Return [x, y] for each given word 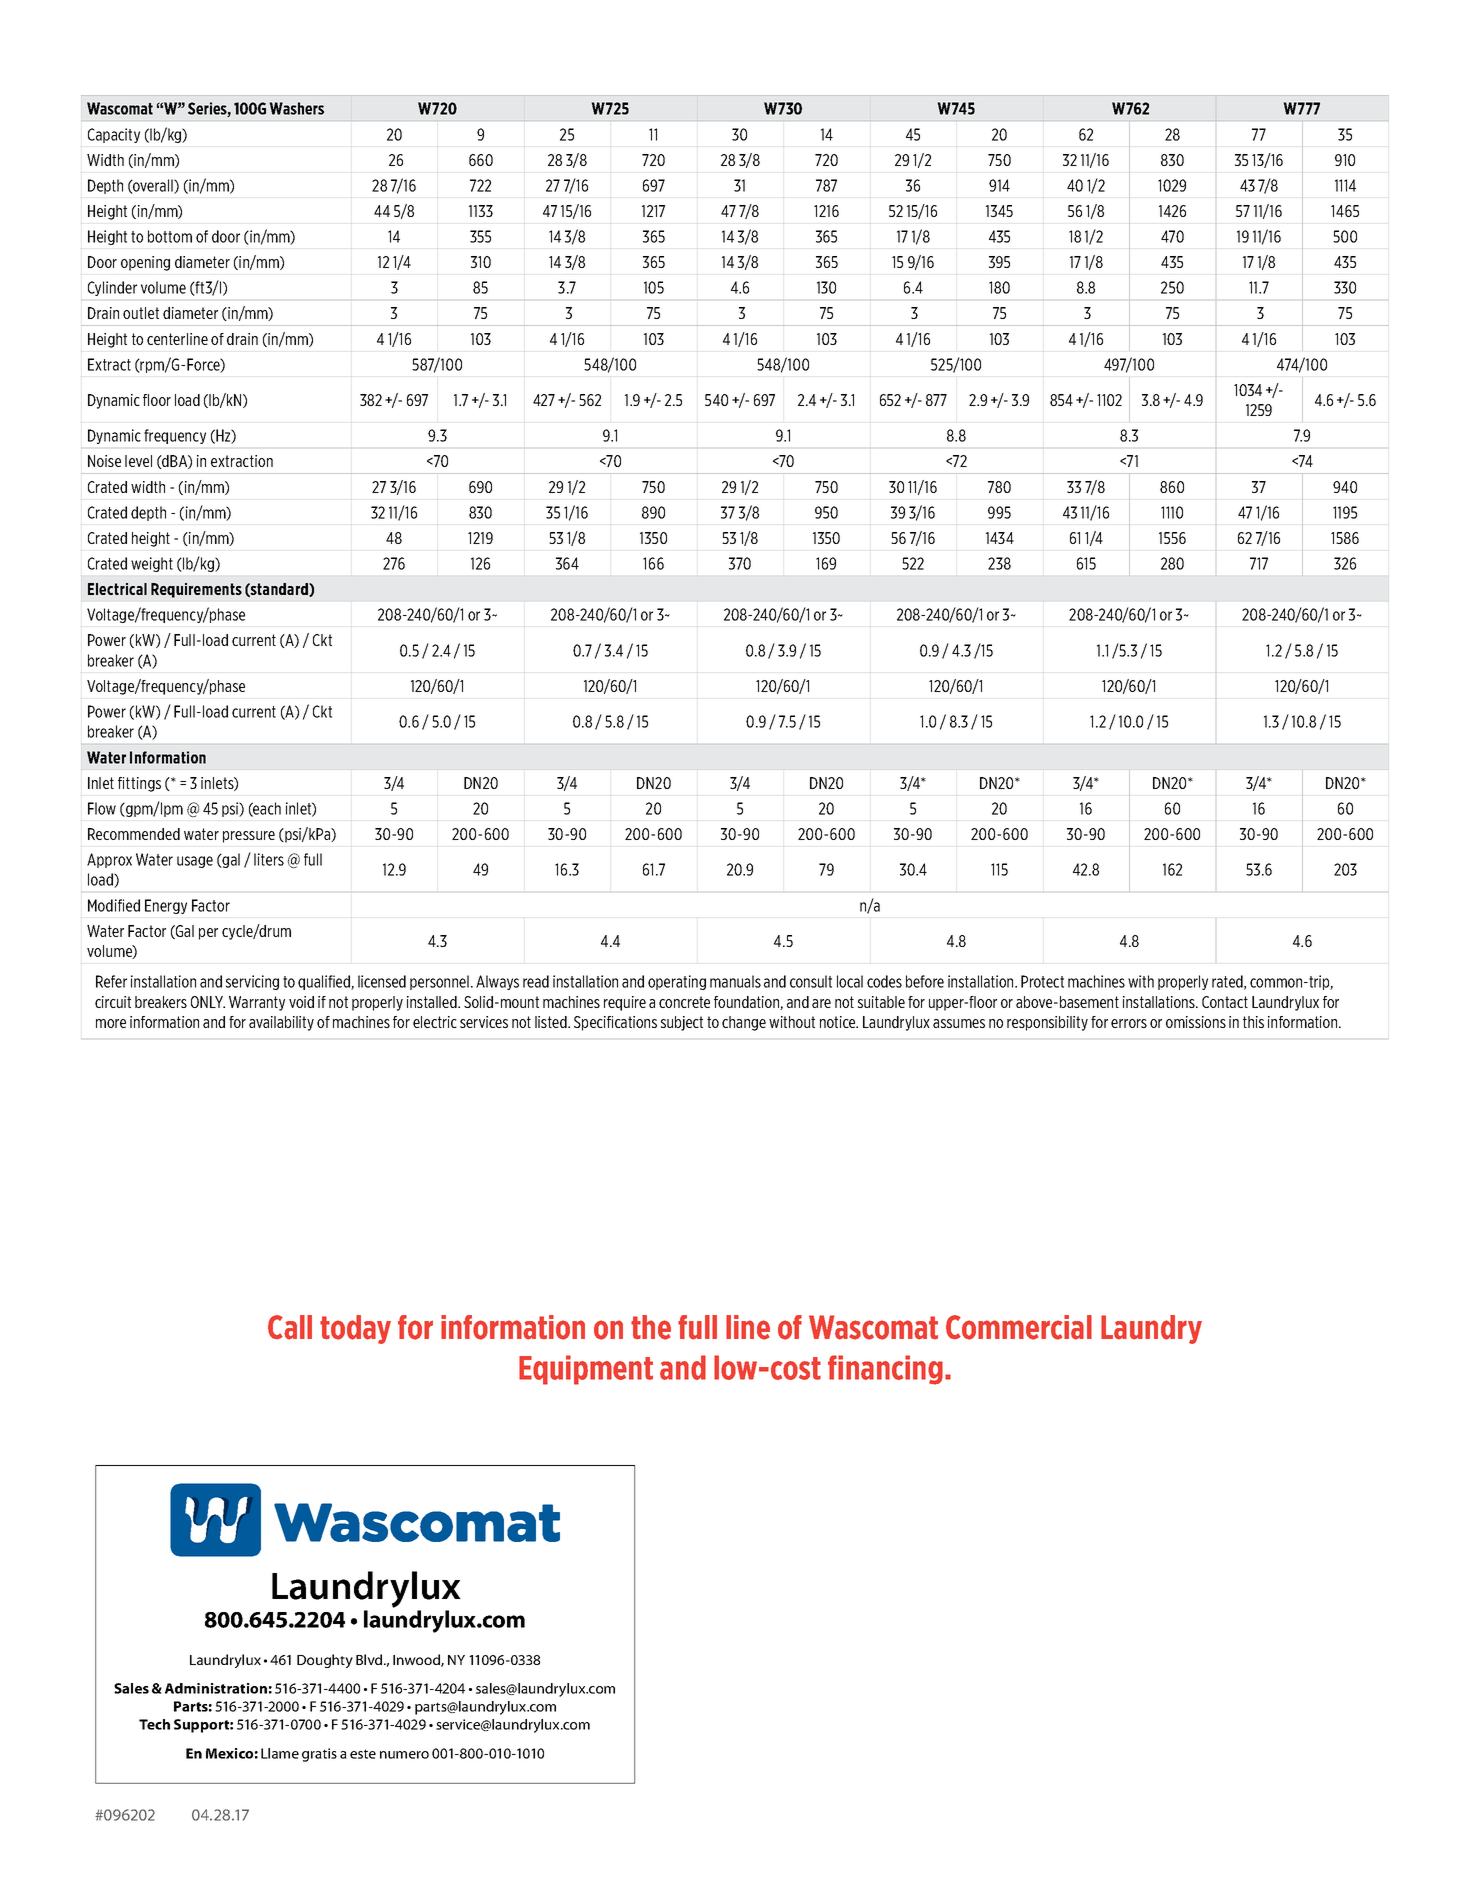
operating [677, 982]
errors [1129, 1023]
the [651, 1327]
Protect [1042, 981]
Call [290, 1327]
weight [152, 564]
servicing [252, 982]
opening [145, 263]
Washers [296, 108]
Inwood [417, 1660]
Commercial [1019, 1327]
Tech [154, 1724]
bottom [170, 236]
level [138, 461]
